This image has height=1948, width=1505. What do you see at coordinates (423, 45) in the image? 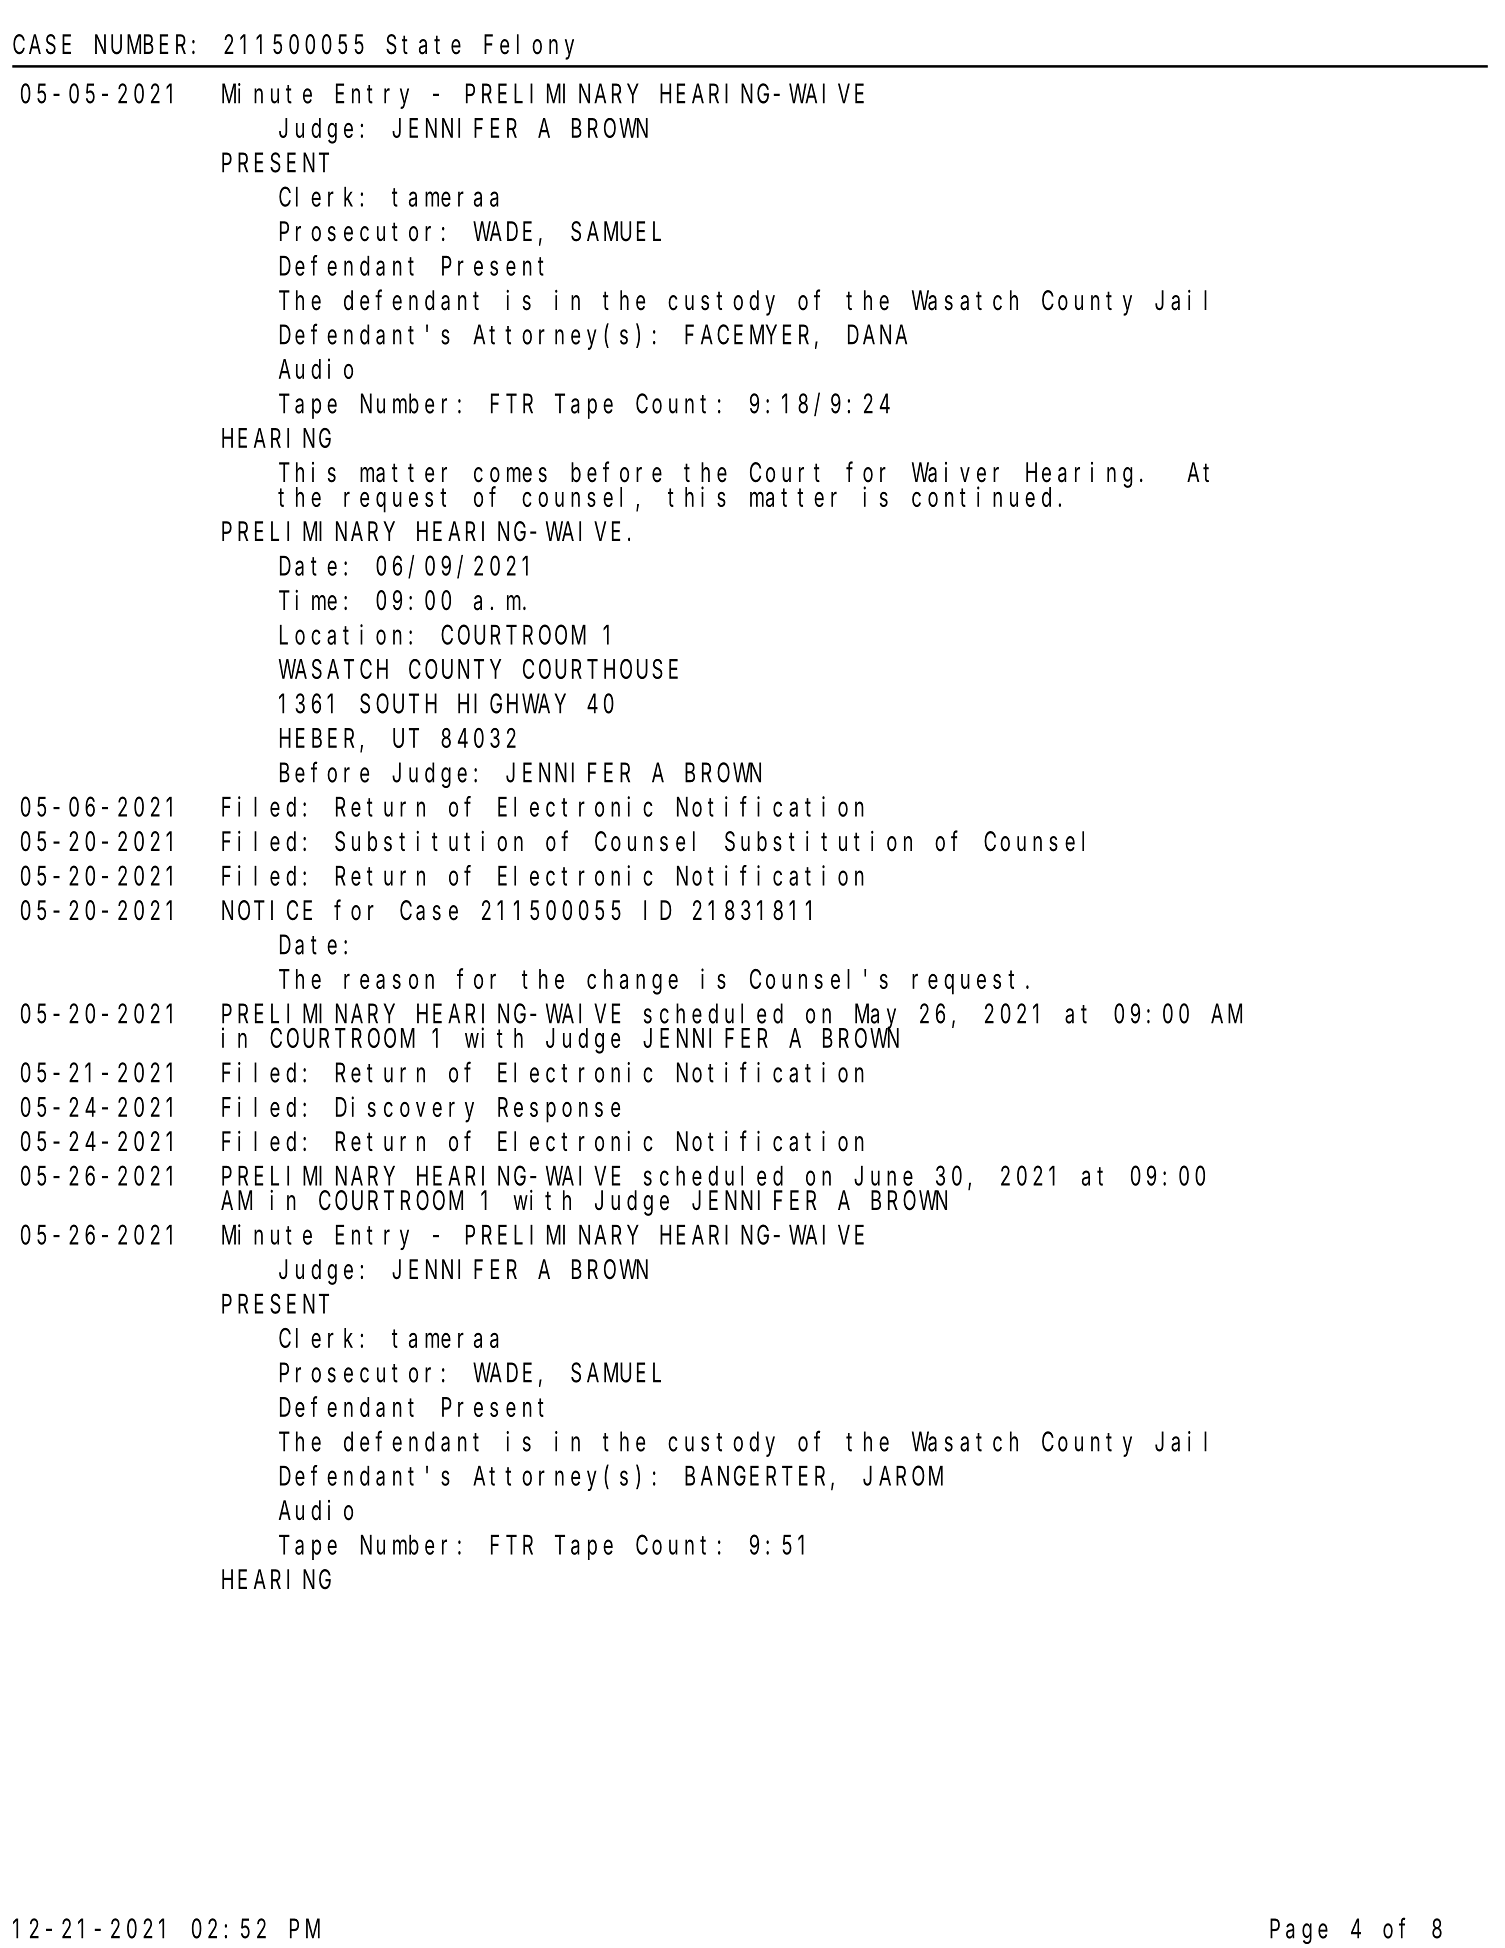
I see `State` at bounding box center [423, 45].
